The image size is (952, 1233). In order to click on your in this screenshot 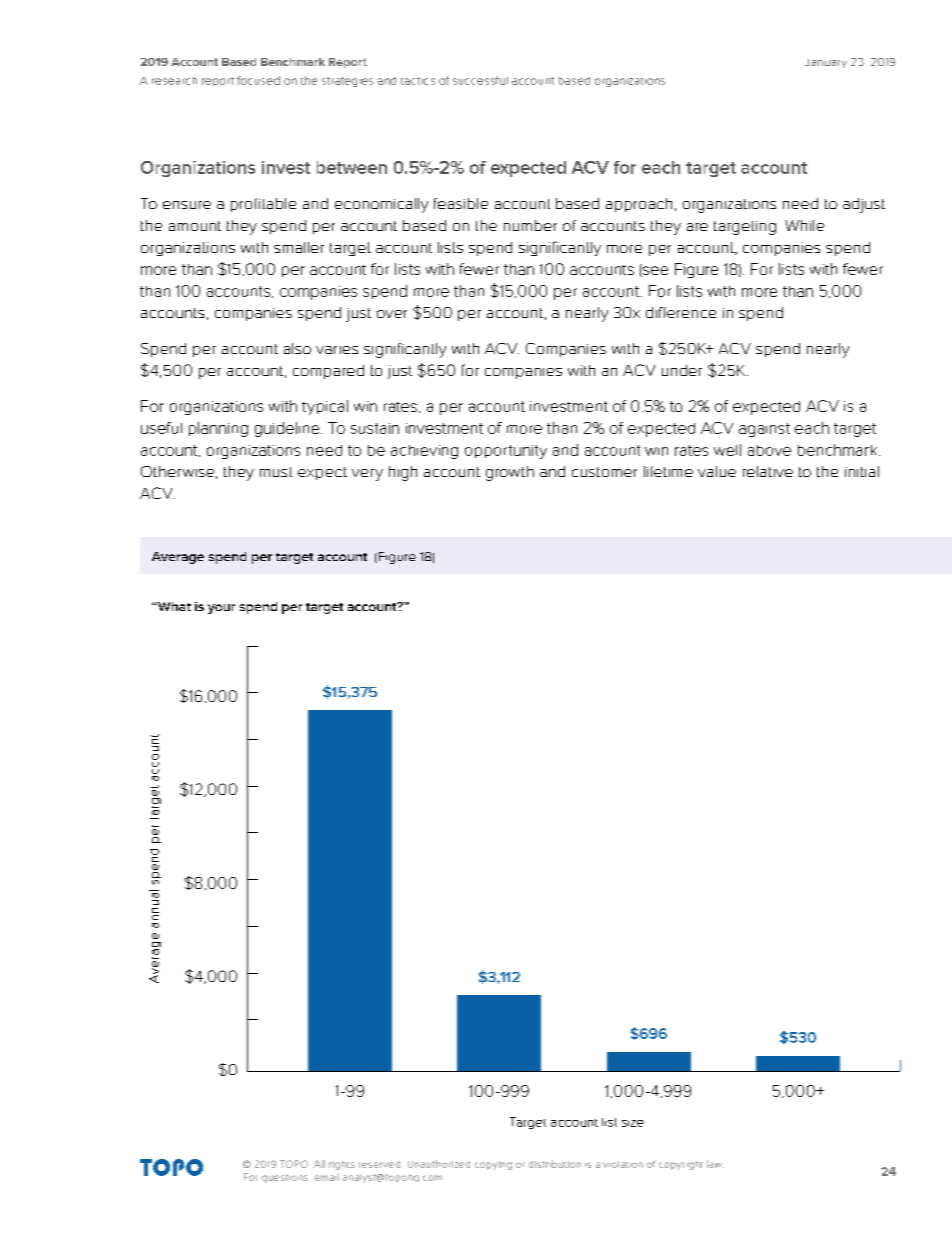, I will do `click(221, 609)`.
